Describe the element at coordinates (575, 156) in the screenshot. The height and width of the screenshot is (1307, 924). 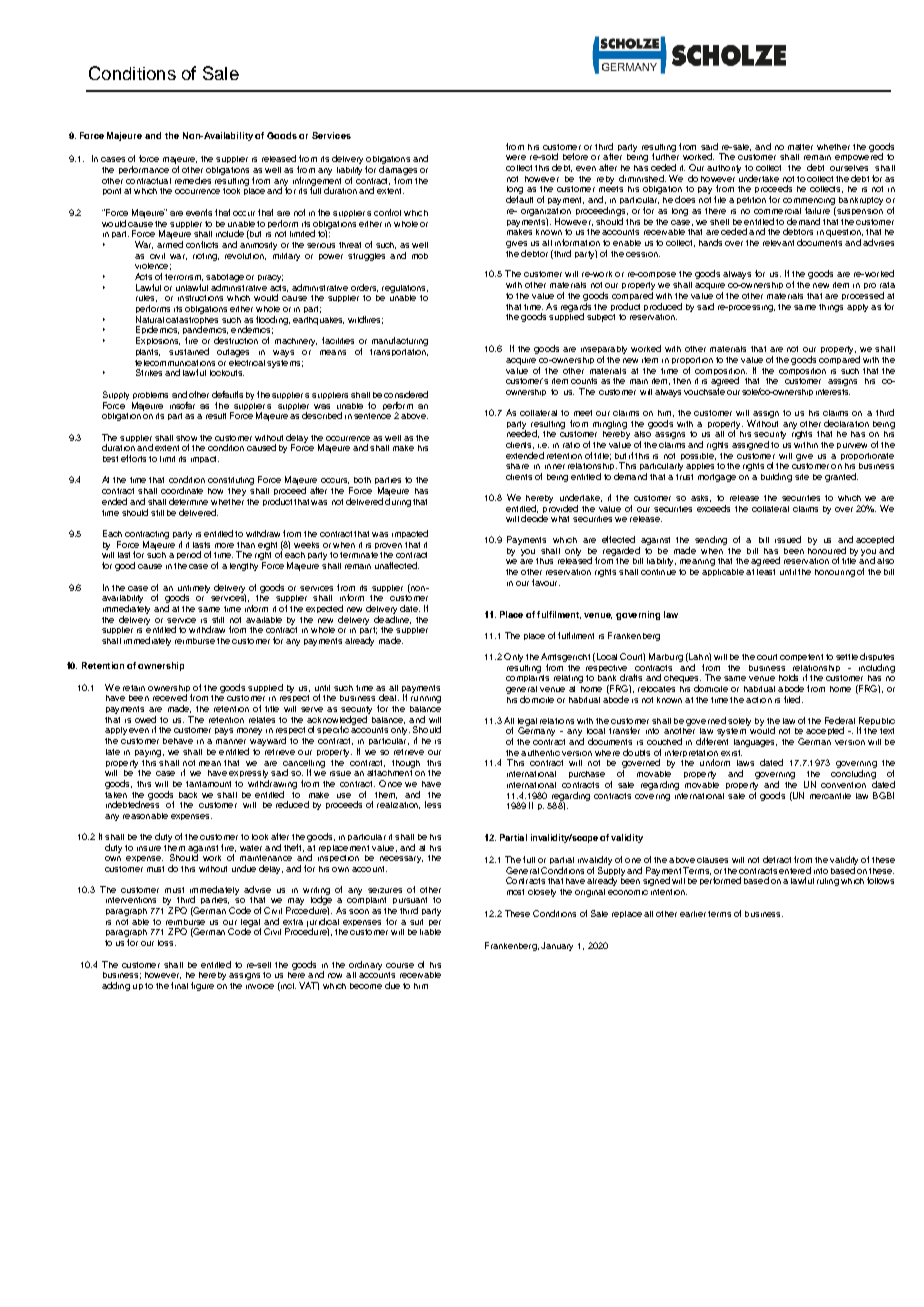
I see `before` at that location.
